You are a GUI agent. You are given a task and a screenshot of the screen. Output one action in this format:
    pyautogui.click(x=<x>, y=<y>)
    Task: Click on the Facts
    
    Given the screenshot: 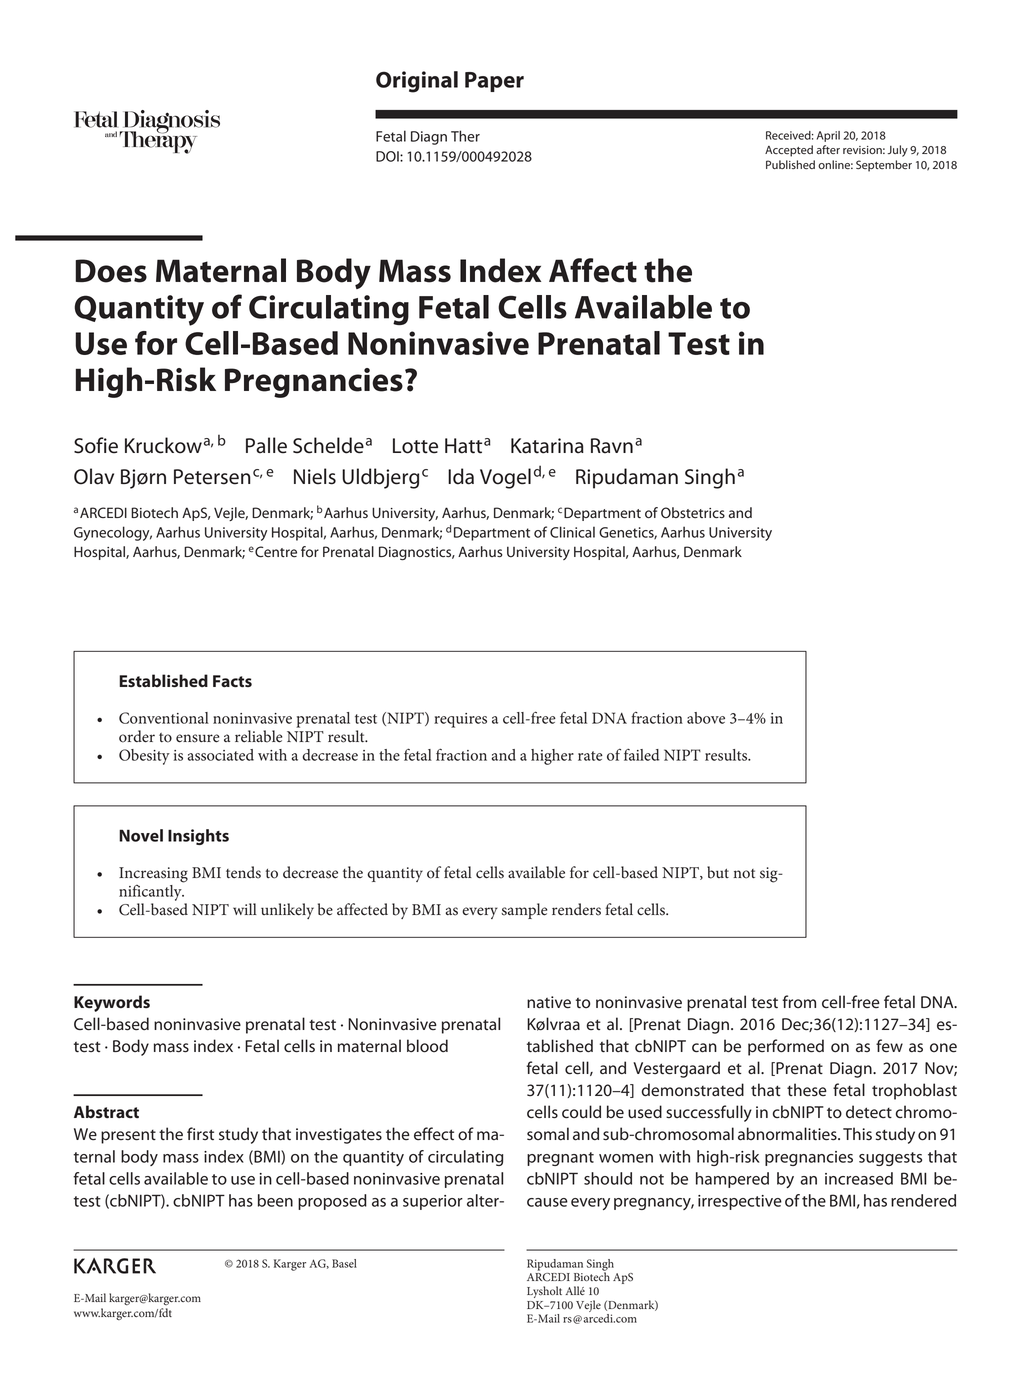 What is the action you would take?
    pyautogui.click(x=232, y=681)
